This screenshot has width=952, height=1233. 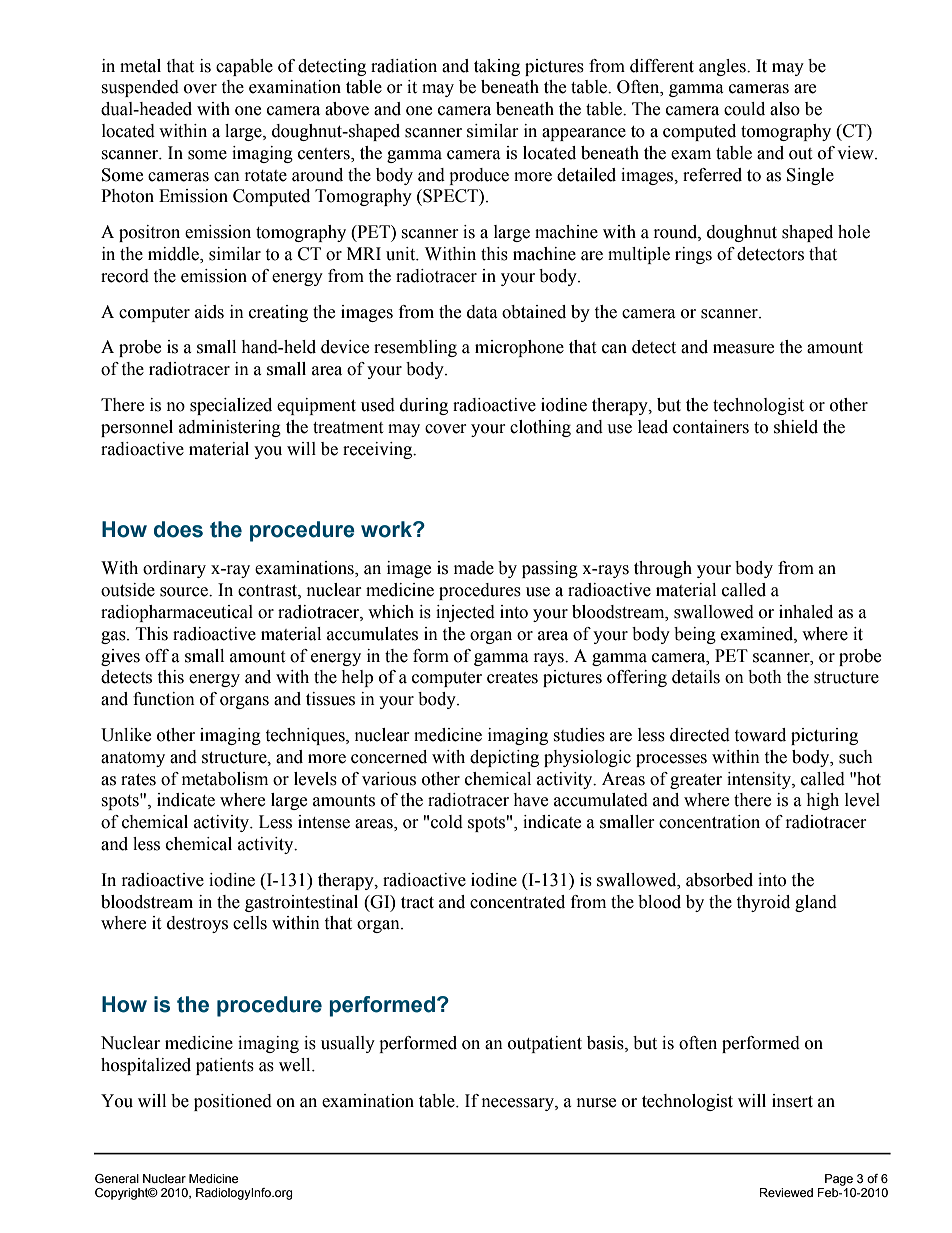 What do you see at coordinates (474, 568) in the screenshot?
I see `made` at bounding box center [474, 568].
